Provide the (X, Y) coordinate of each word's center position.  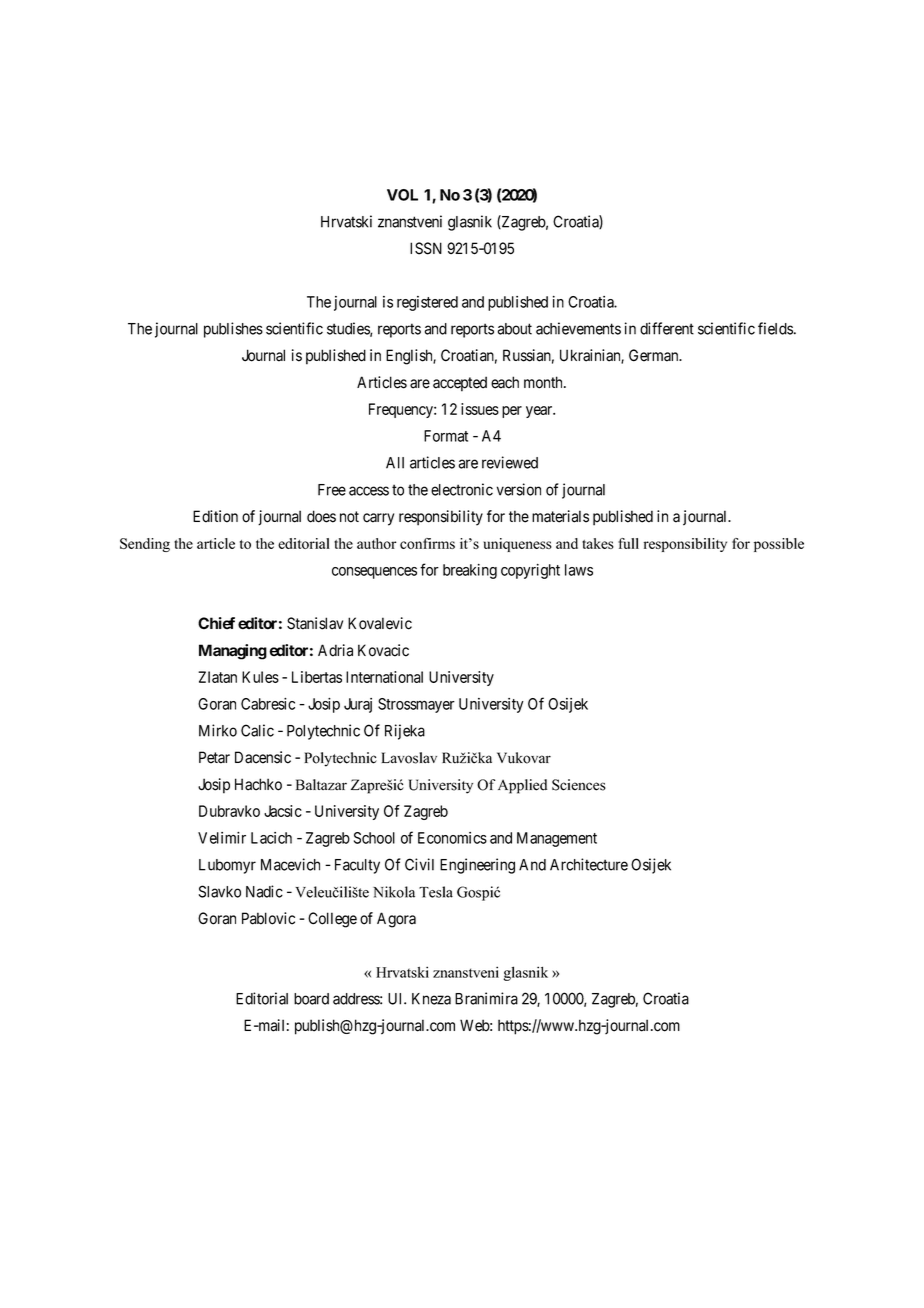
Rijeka (405, 732)
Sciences (579, 785)
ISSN (426, 248)
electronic (462, 489)
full (628, 543)
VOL (402, 195)
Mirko (218, 730)
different (667, 328)
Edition (215, 516)
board (311, 999)
